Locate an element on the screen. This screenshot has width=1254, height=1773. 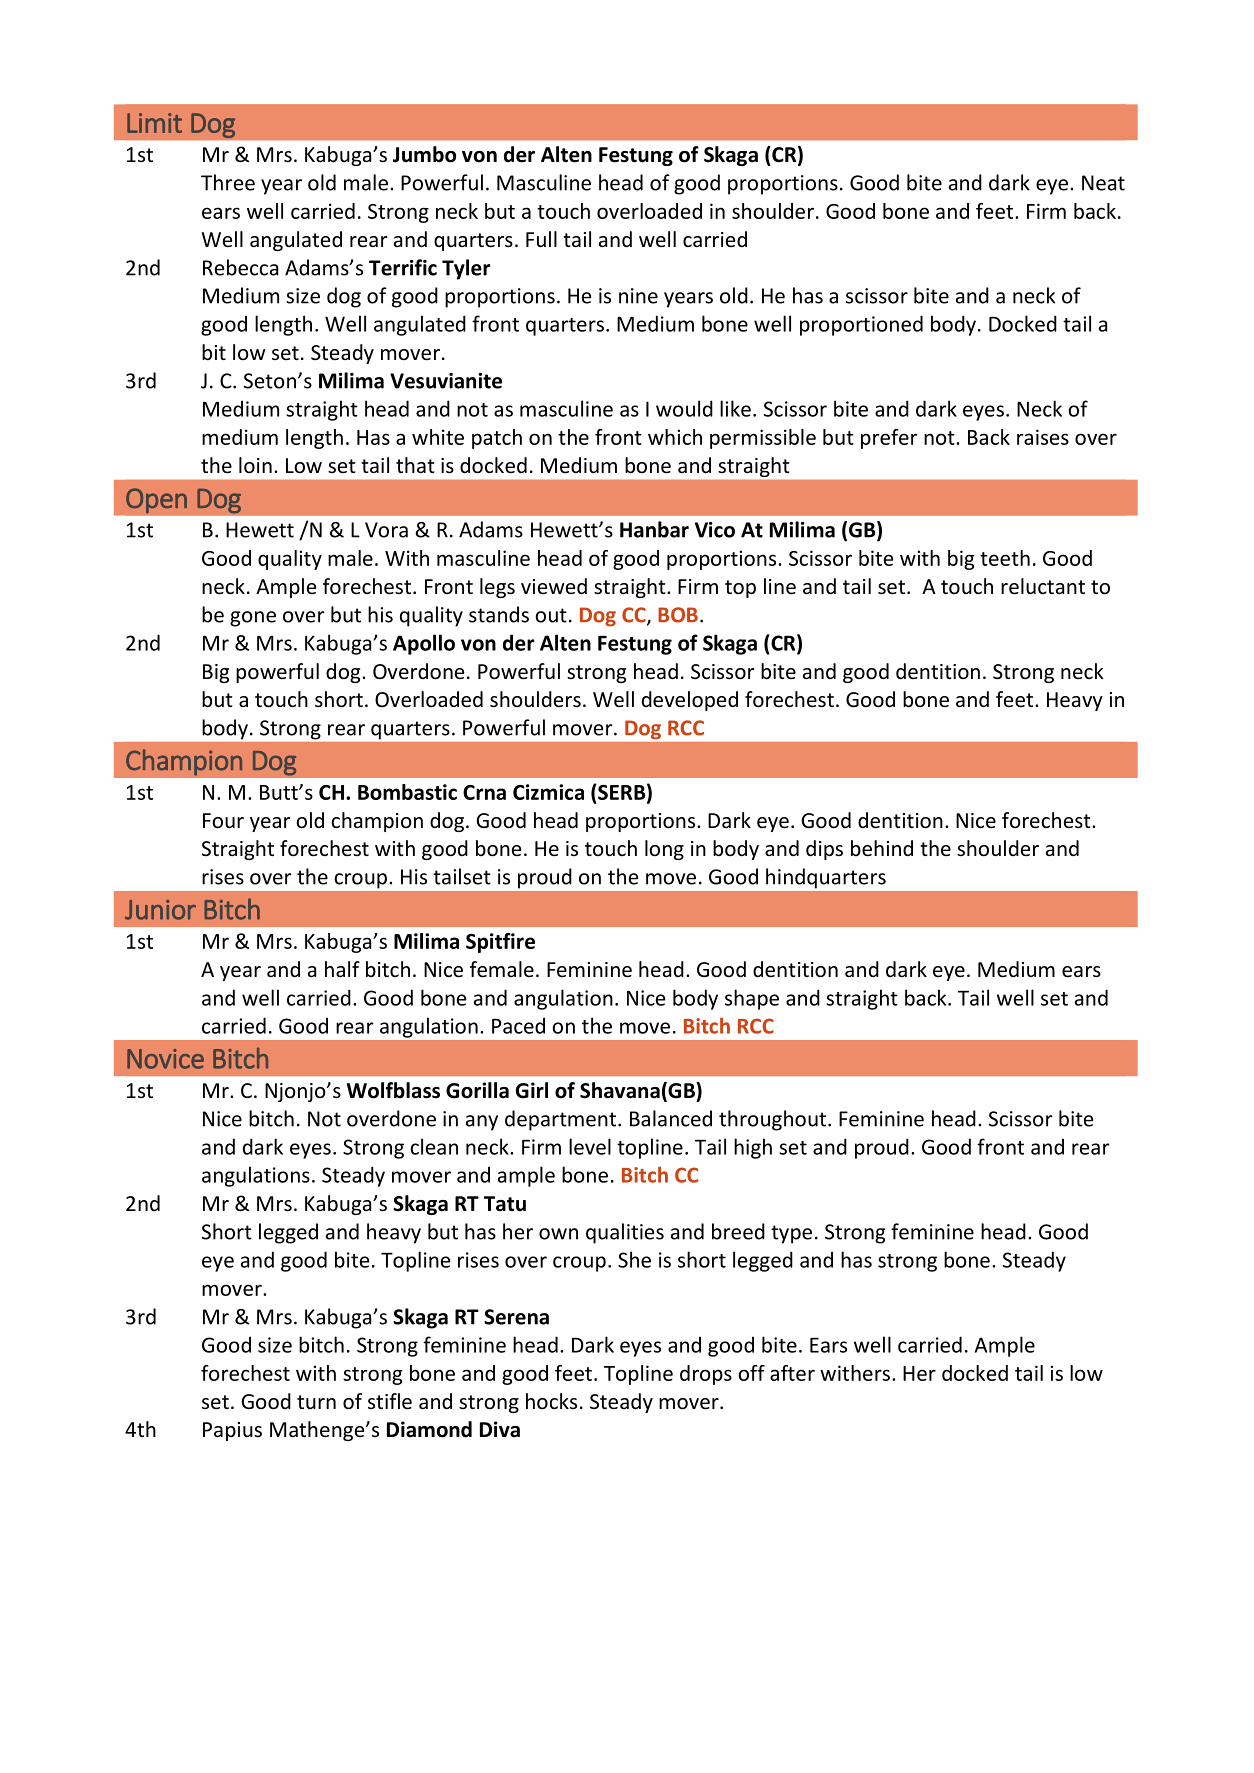
gone is located at coordinates (253, 619).
